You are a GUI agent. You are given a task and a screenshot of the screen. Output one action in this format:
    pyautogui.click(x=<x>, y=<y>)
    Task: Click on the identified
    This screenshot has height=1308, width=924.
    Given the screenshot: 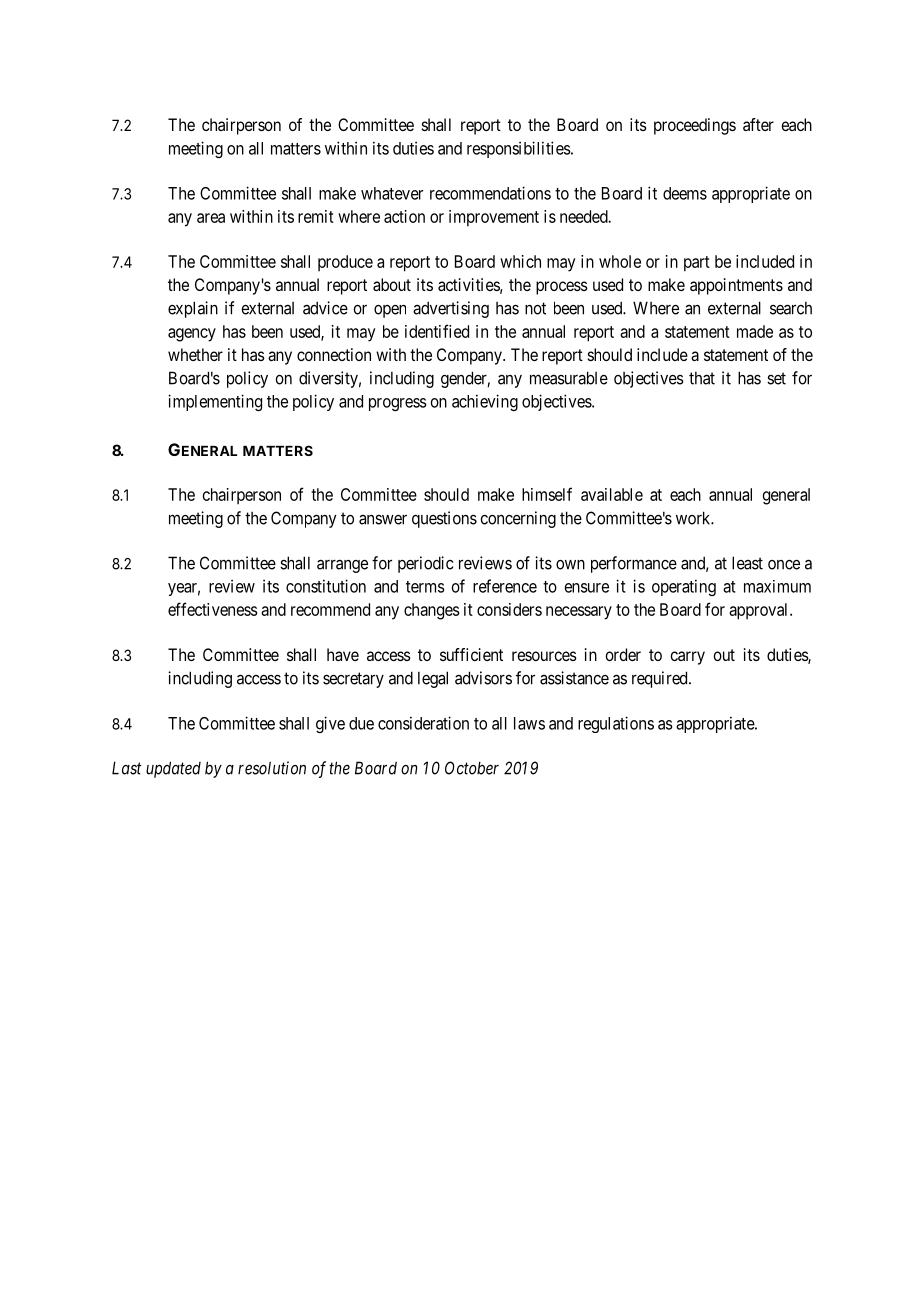 What is the action you would take?
    pyautogui.click(x=437, y=331)
